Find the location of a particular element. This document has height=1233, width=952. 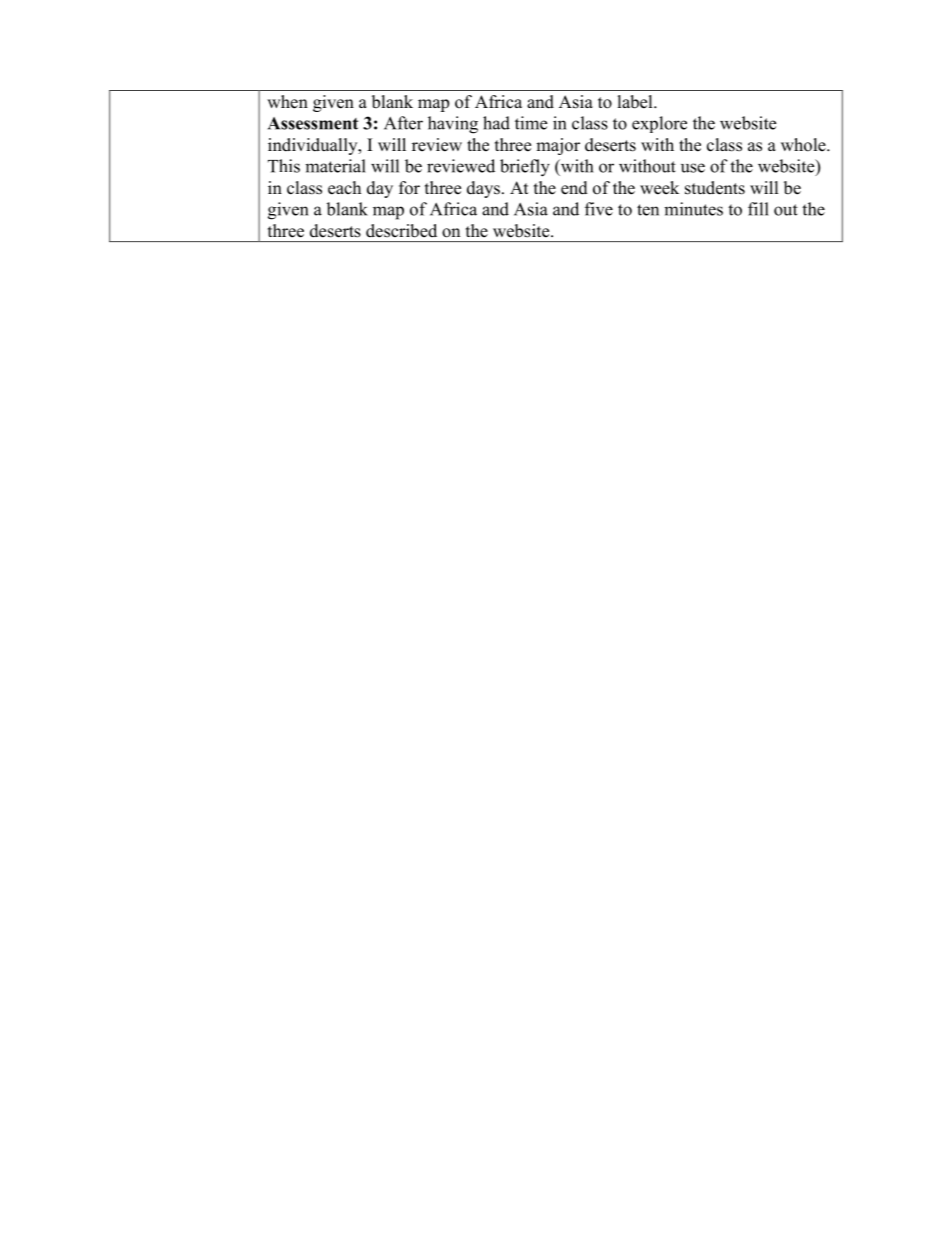

explore is located at coordinates (659, 124).
